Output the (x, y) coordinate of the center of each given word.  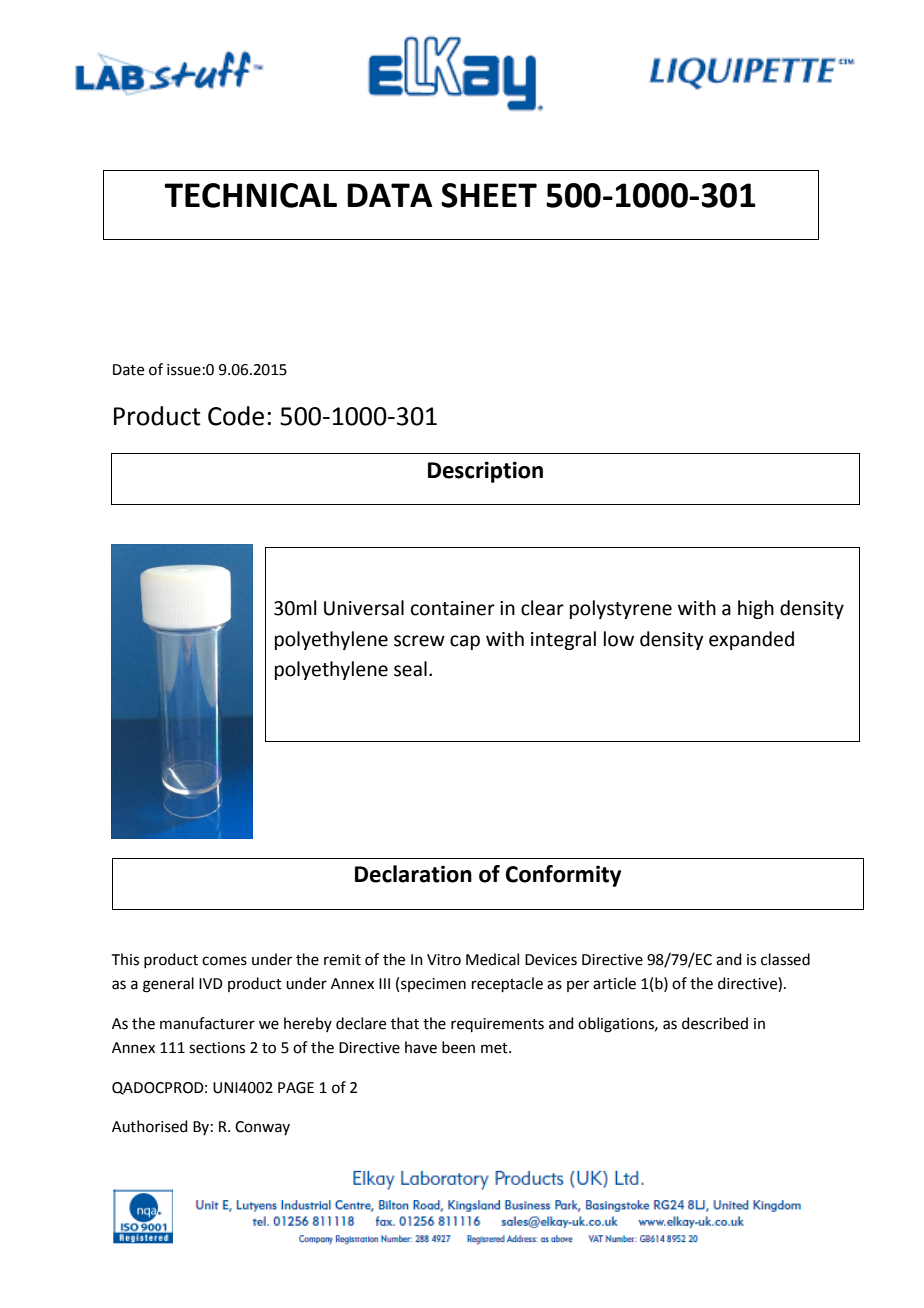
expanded (751, 640)
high (756, 609)
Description (485, 472)
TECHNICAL (250, 195)
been (458, 1047)
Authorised (150, 1126)
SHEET (489, 195)
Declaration (413, 874)
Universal (364, 608)
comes (224, 961)
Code (236, 416)
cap (465, 642)
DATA (389, 195)
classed (785, 959)
